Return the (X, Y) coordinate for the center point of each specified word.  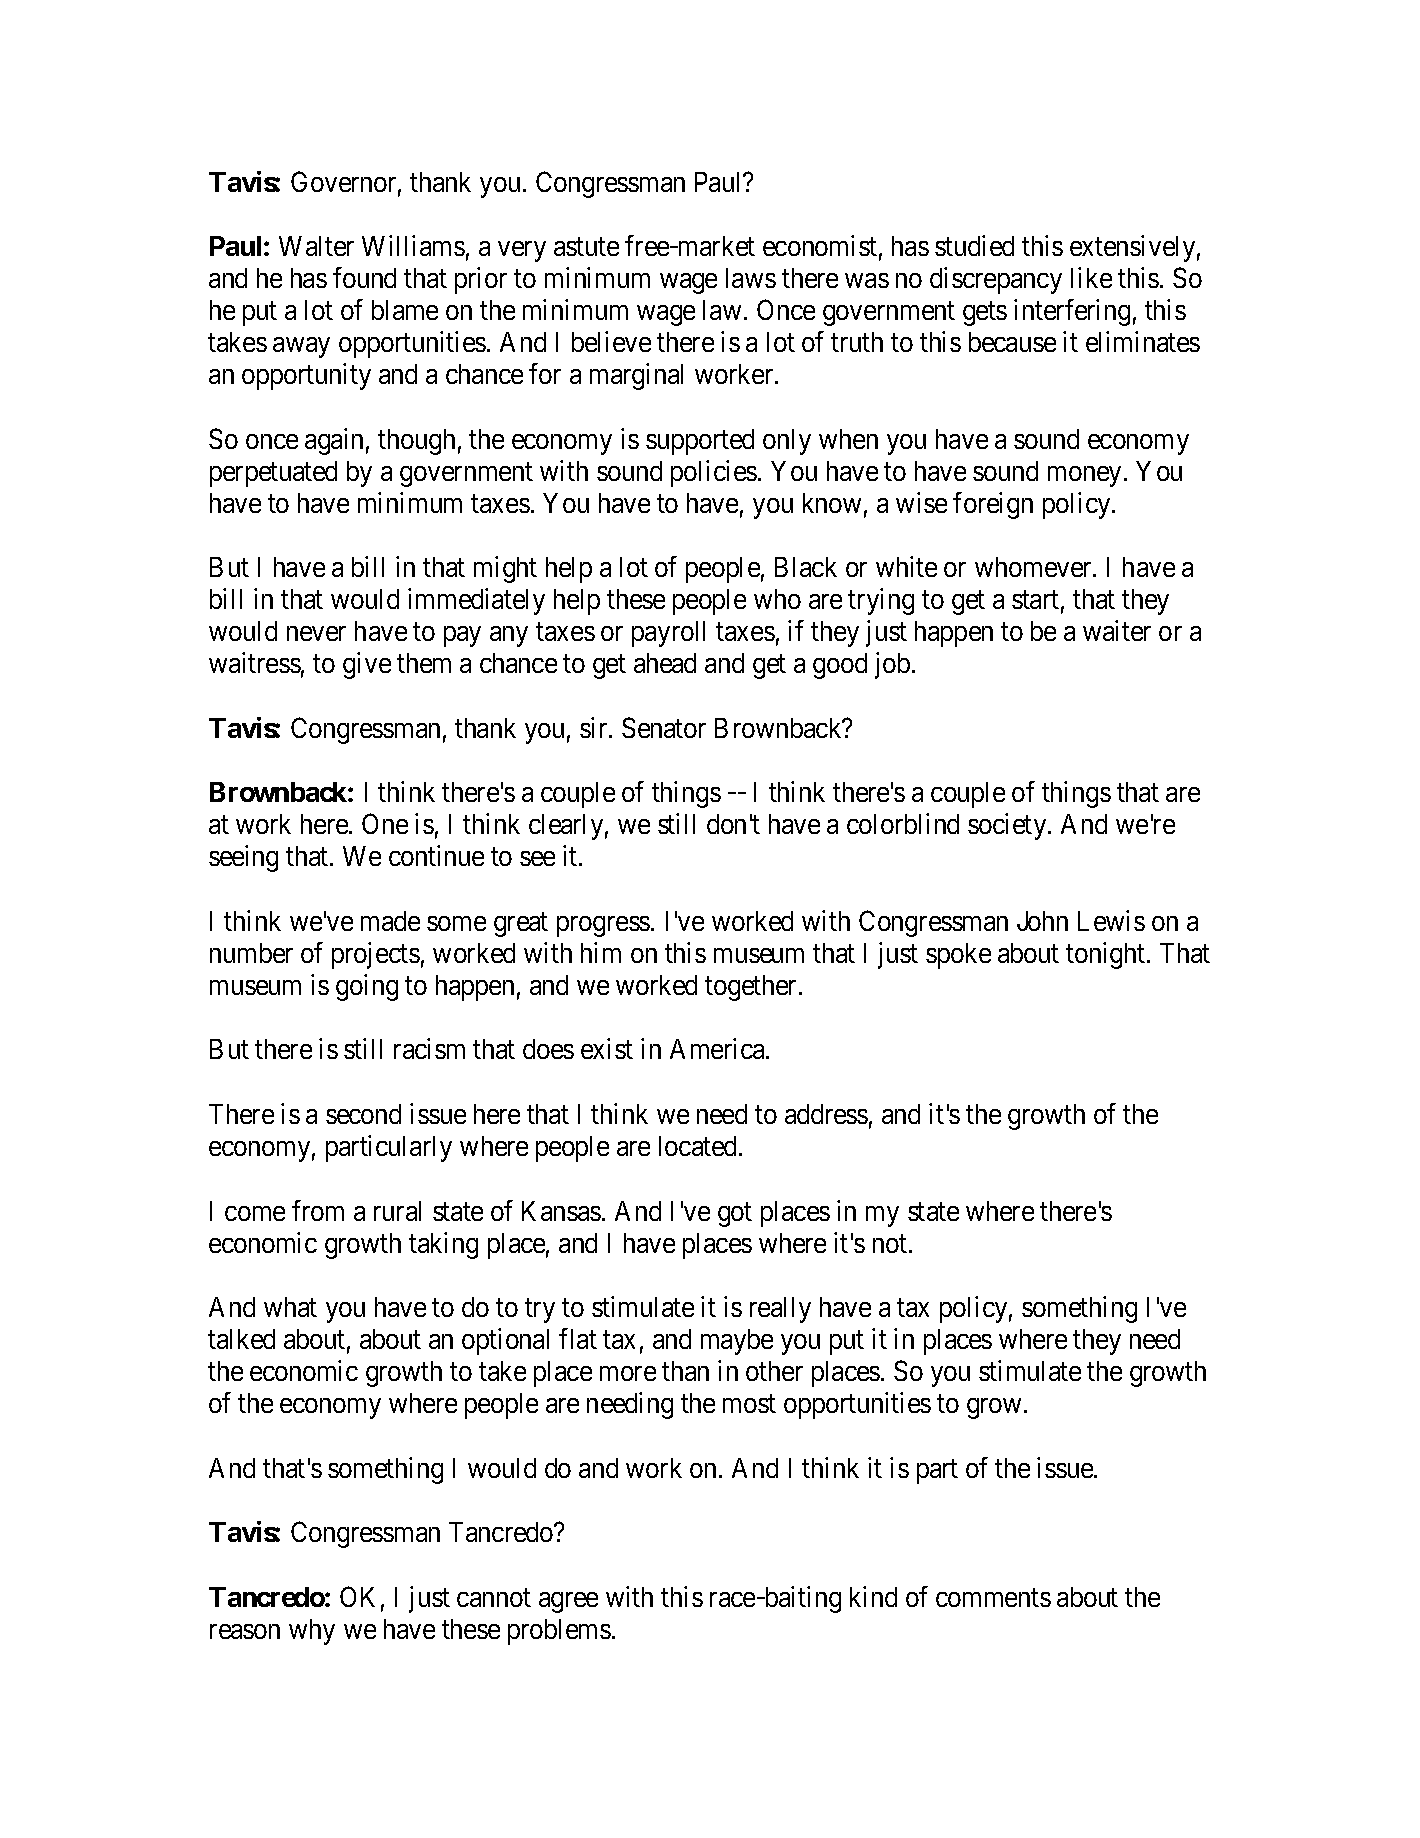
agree (568, 1602)
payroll (668, 634)
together (752, 988)
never (316, 634)
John (1042, 921)
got (735, 1215)
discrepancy (996, 280)
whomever (1034, 567)
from (318, 1210)
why (312, 1632)
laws (751, 278)
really (780, 1310)
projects (376, 955)
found (364, 277)
